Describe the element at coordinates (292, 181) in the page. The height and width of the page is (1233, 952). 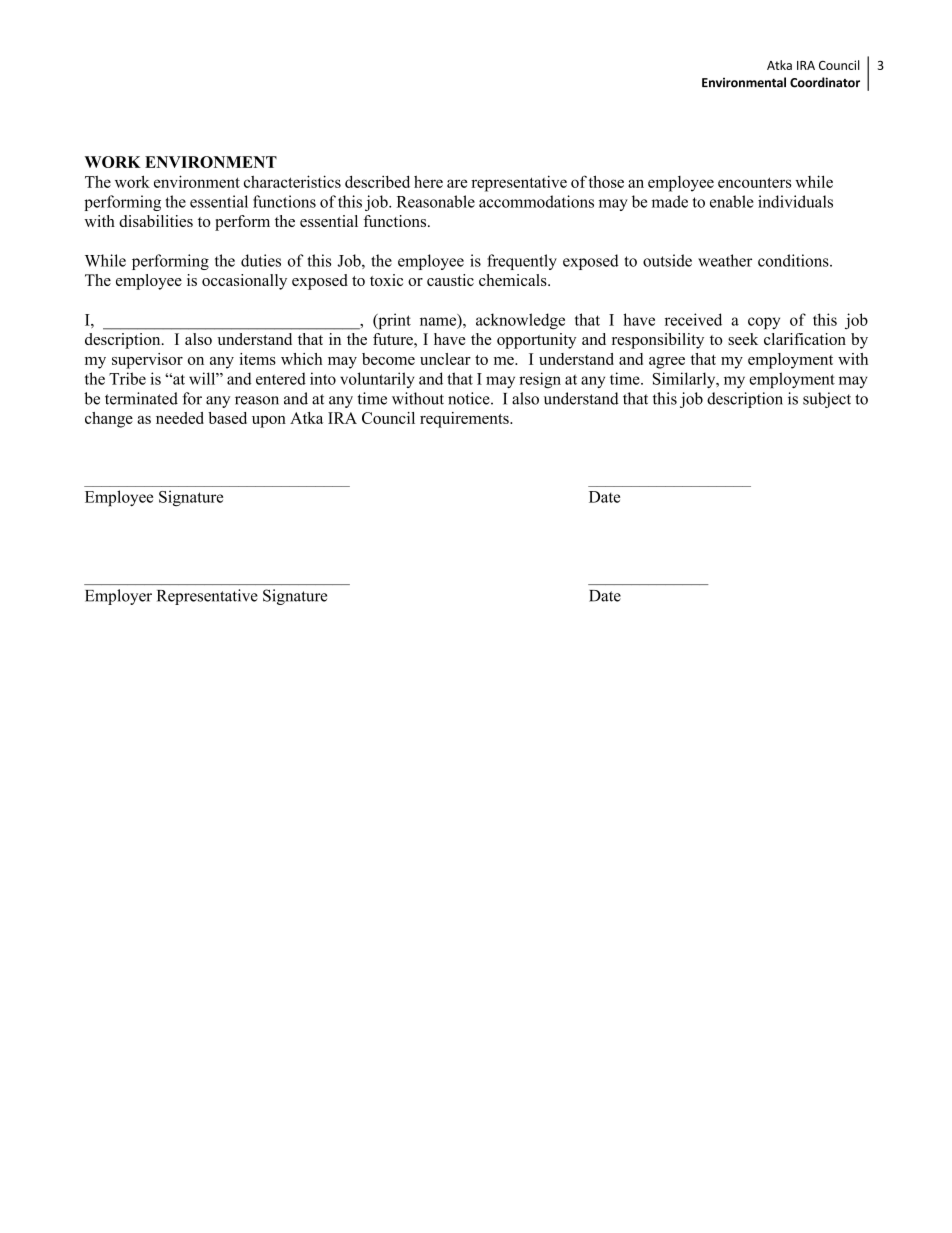
I see `characteristics` at that location.
